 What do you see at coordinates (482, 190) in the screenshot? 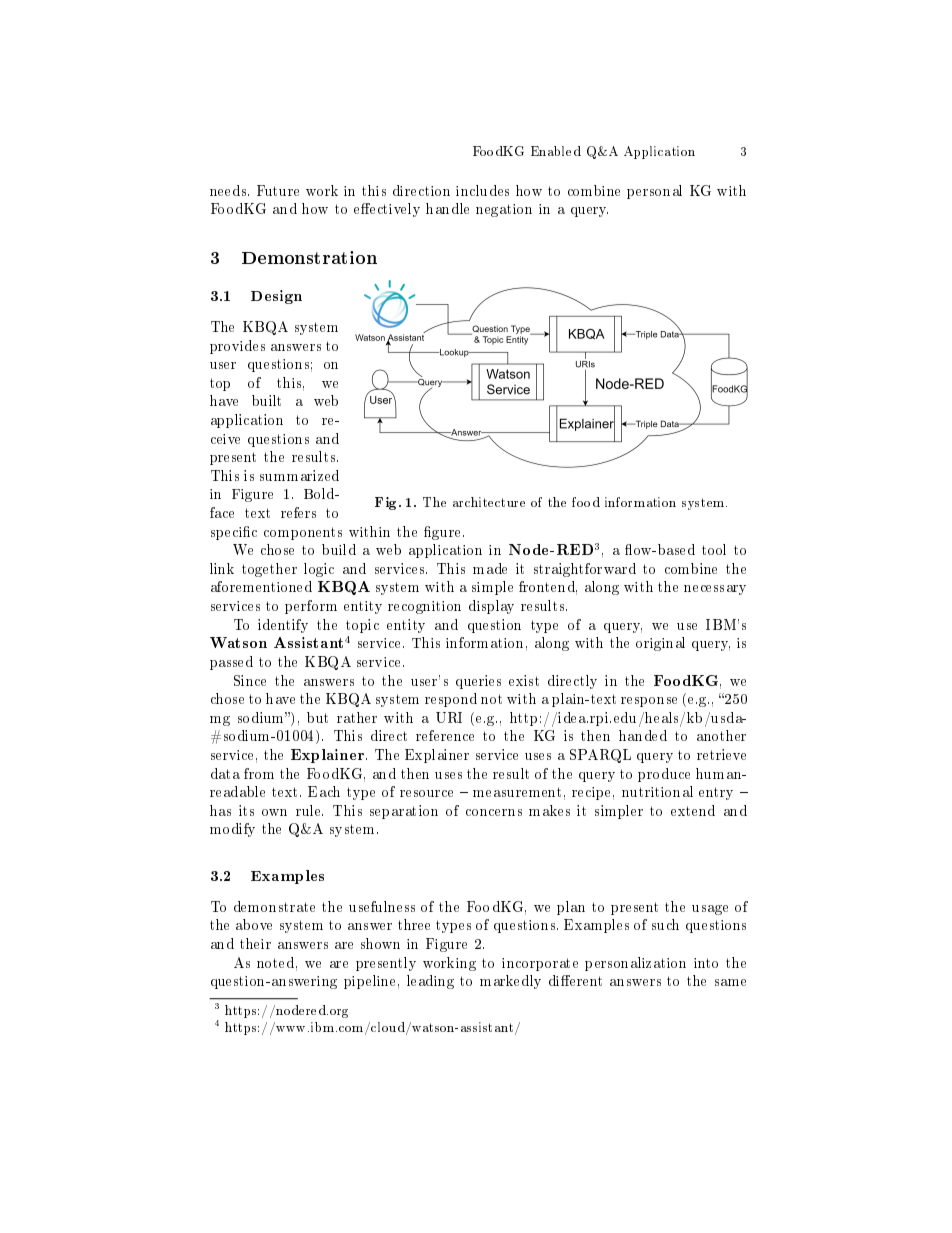
I see `includes` at bounding box center [482, 190].
